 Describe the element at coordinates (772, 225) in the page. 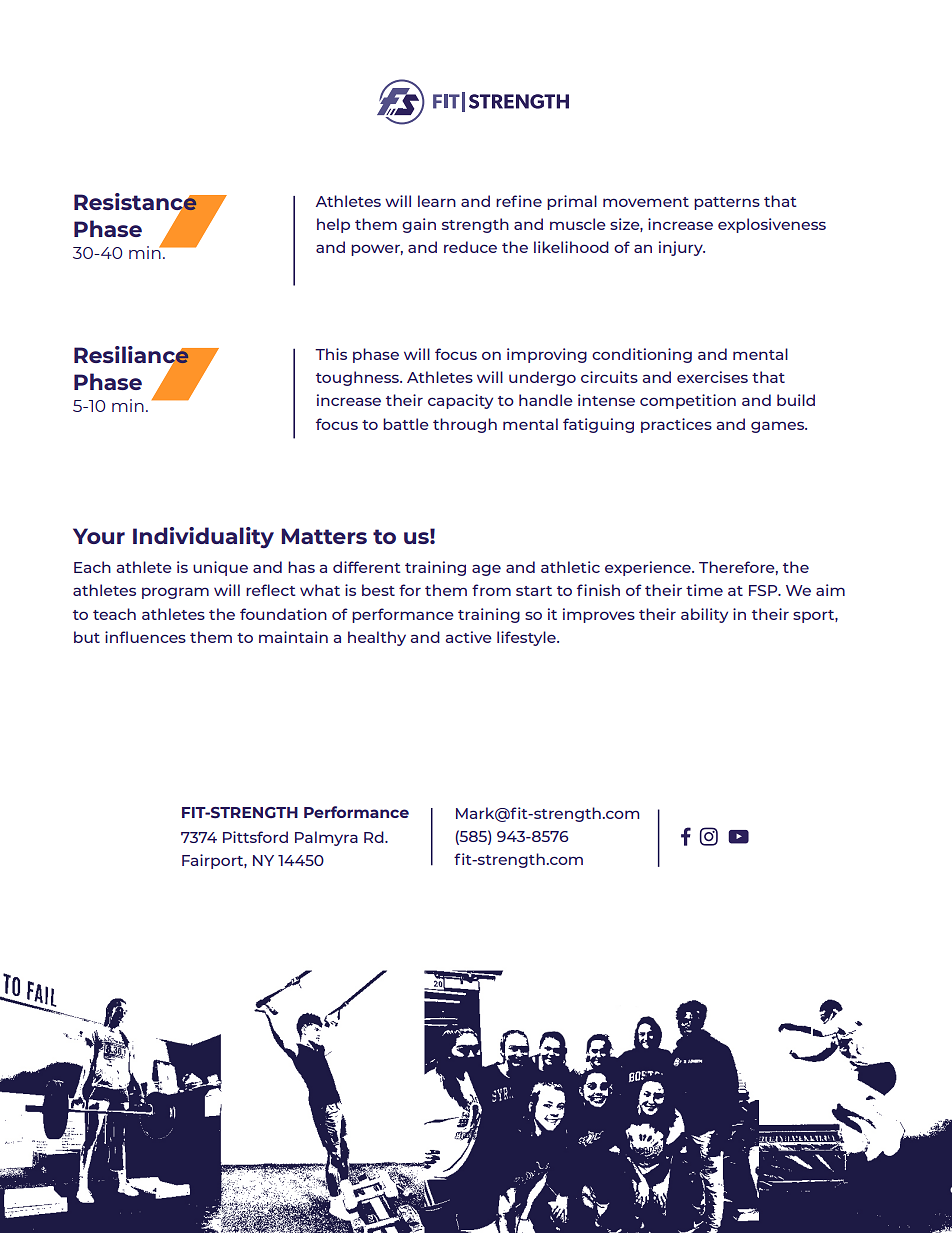

I see `explosiveness` at that location.
